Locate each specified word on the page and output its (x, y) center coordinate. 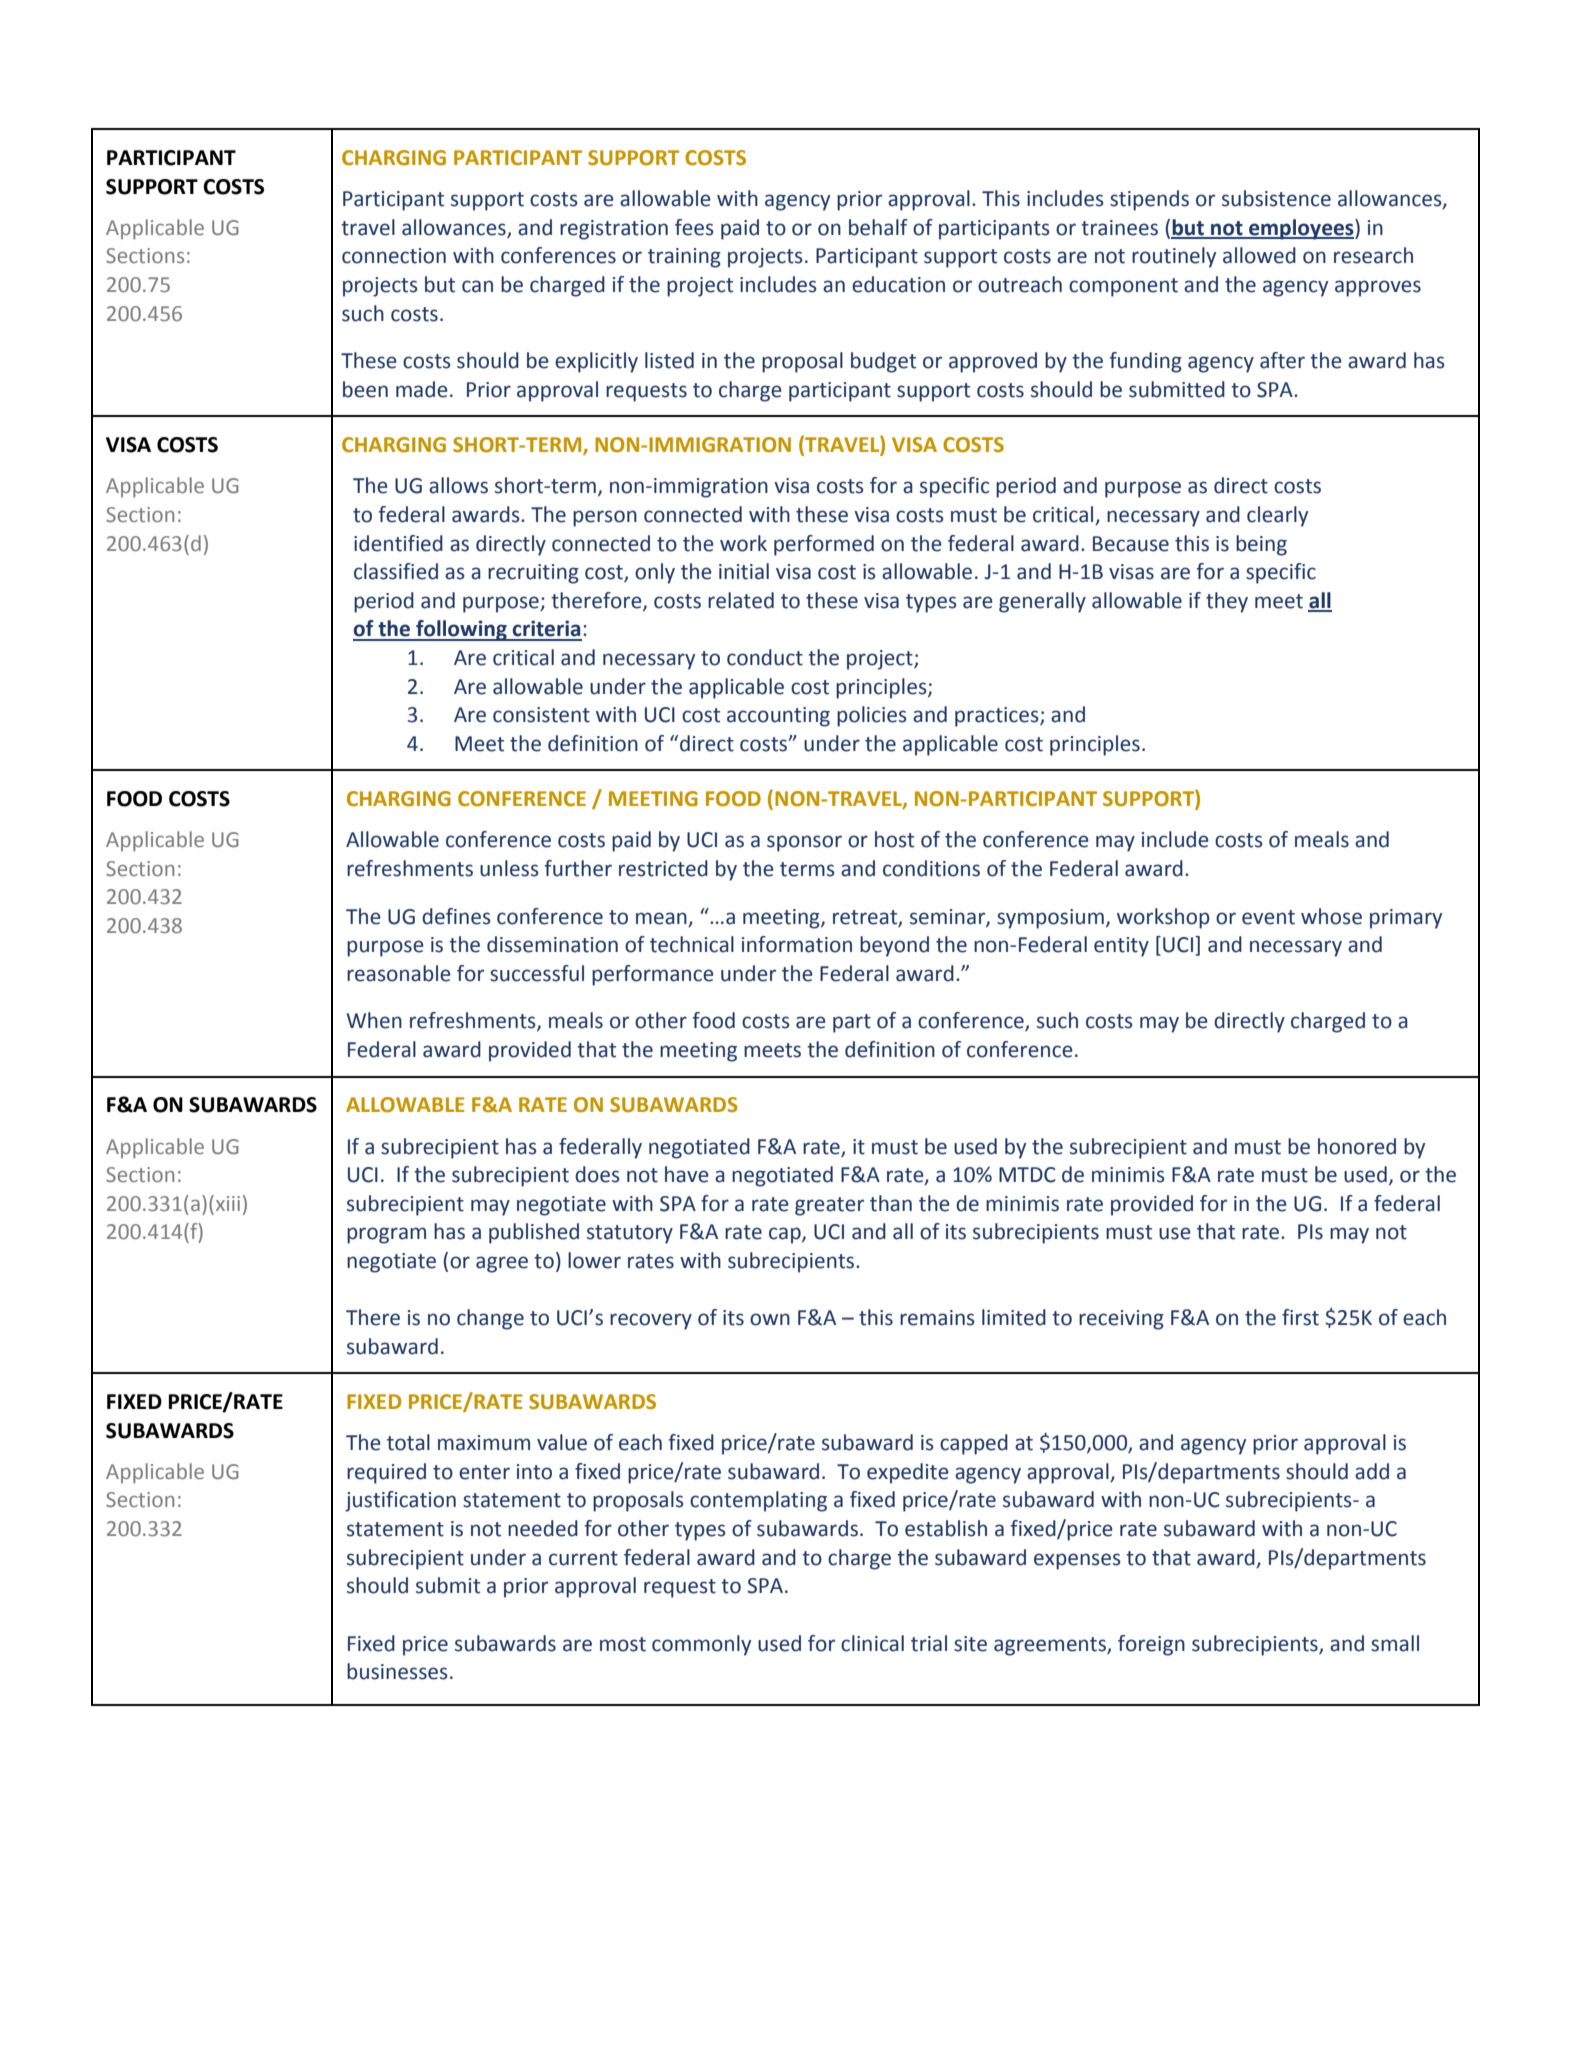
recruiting (533, 574)
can (477, 286)
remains (937, 1318)
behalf (878, 227)
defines (456, 916)
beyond (894, 946)
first (1300, 1317)
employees (1301, 229)
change (490, 1319)
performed (824, 545)
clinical (872, 1643)
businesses (397, 1671)
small (1395, 1643)
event (1268, 917)
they (1227, 602)
